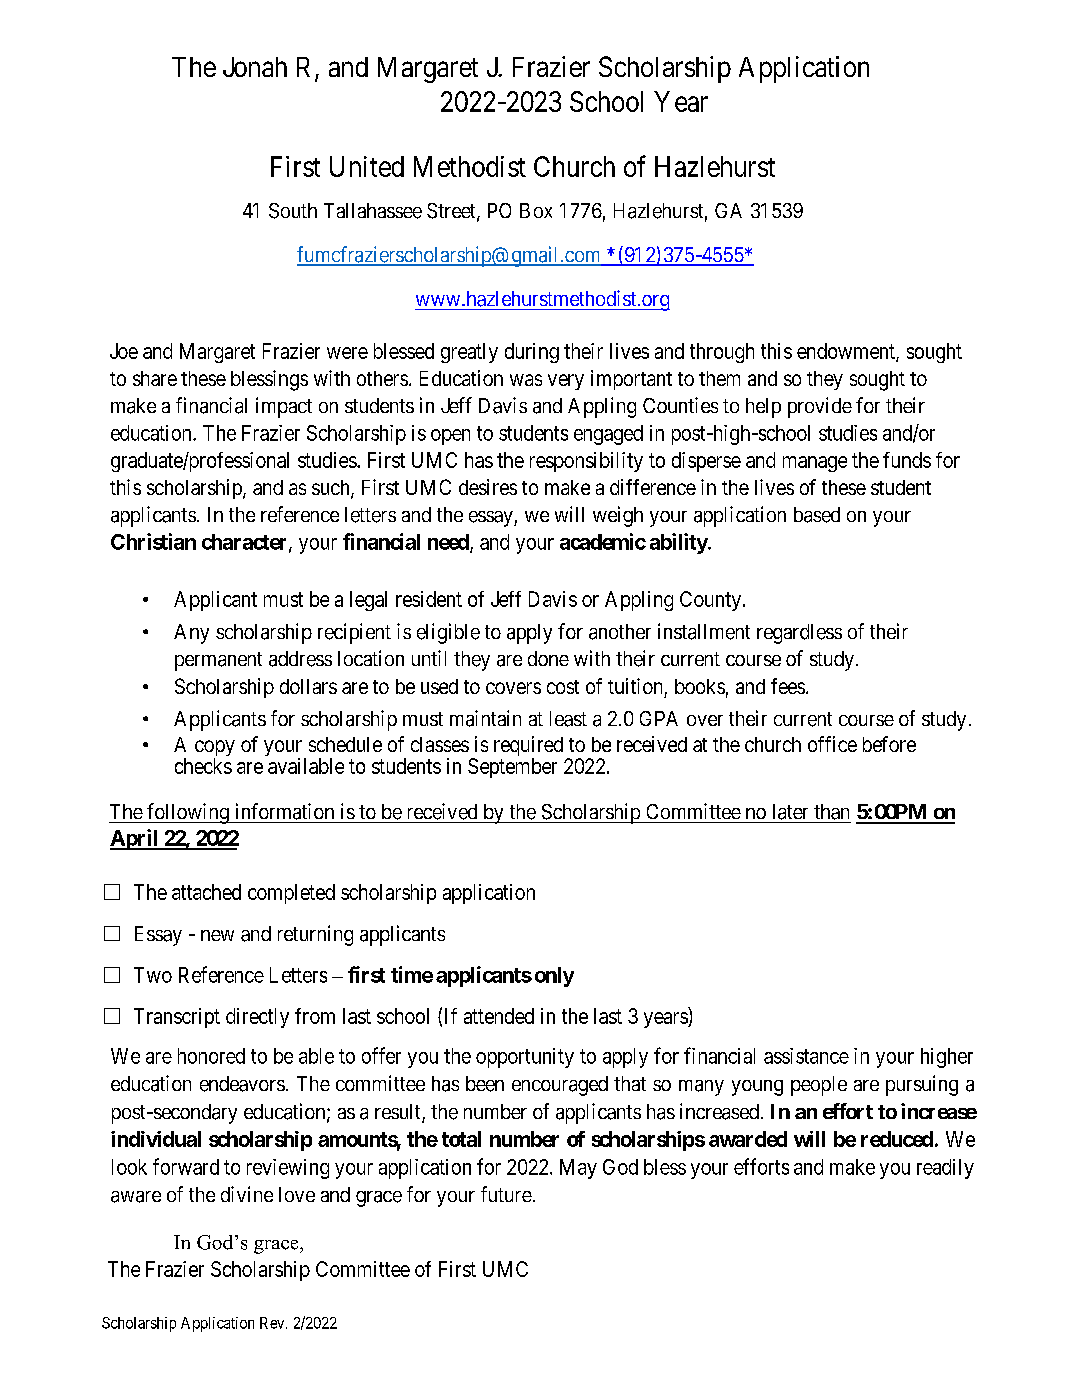  Describe the element at coordinates (218, 661) in the screenshot. I see `permanent` at that location.
